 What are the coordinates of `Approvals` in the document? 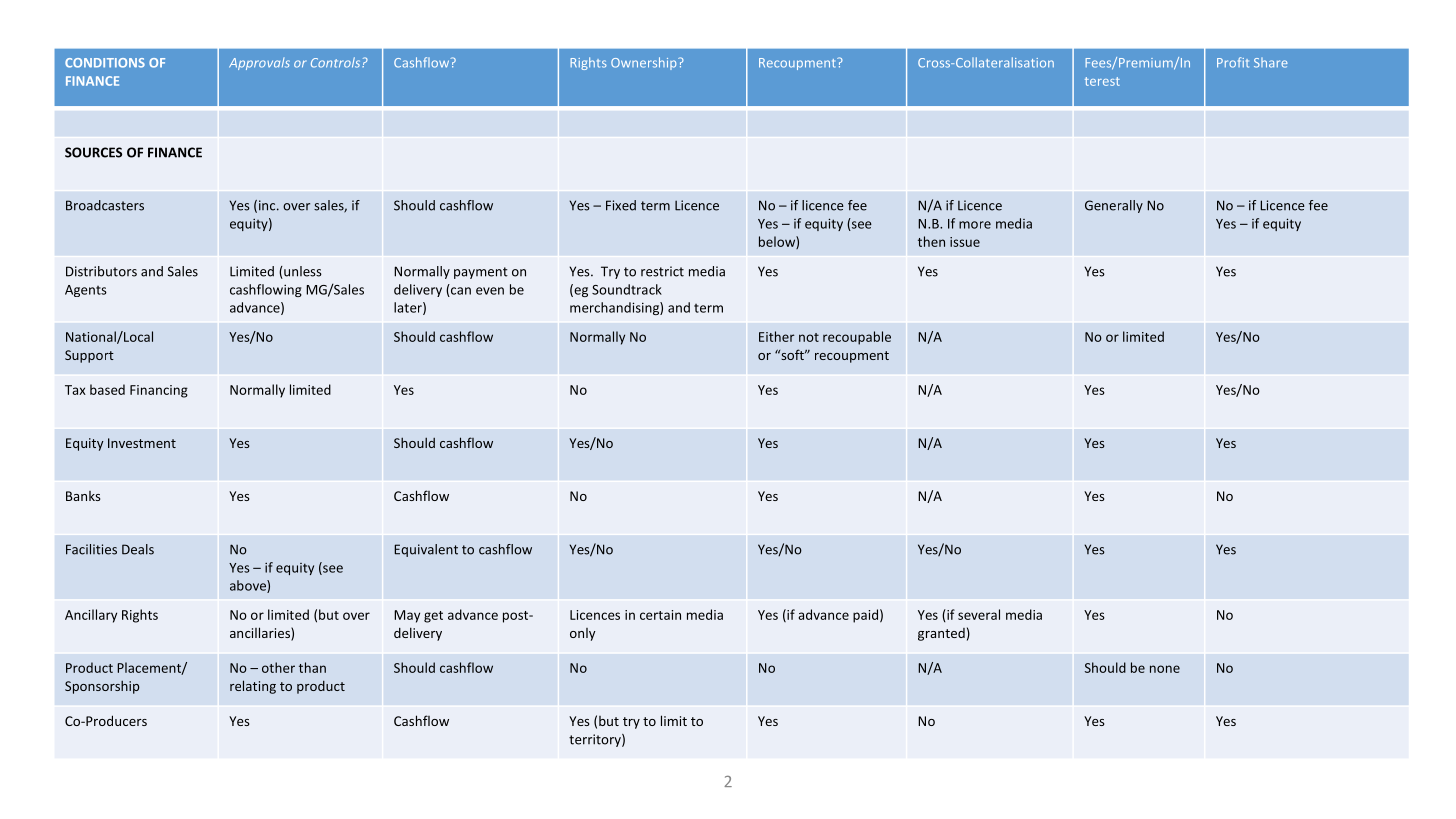 It's located at (259, 64).
